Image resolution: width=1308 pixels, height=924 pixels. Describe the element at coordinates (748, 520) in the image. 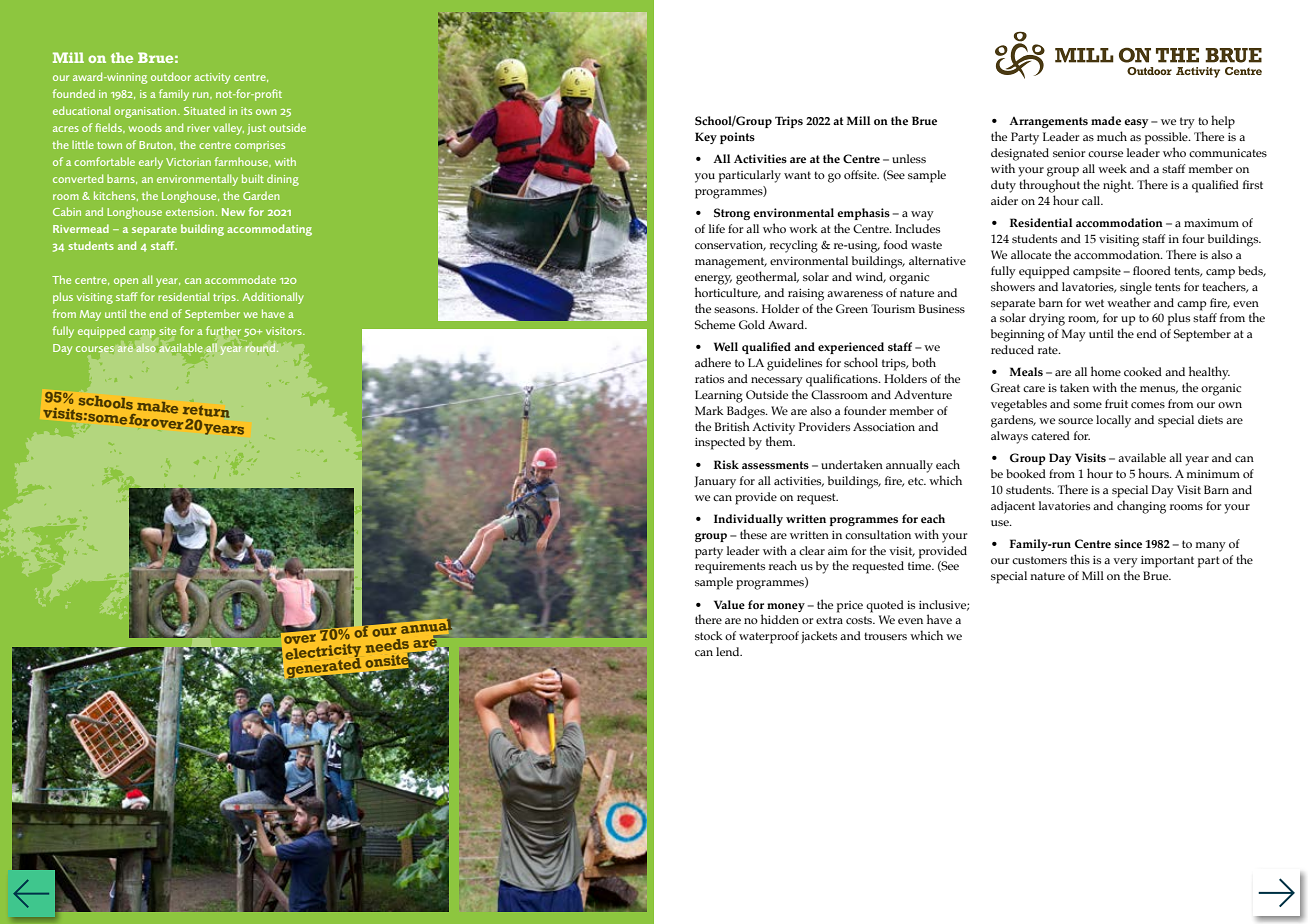

I see `Individually` at that location.
